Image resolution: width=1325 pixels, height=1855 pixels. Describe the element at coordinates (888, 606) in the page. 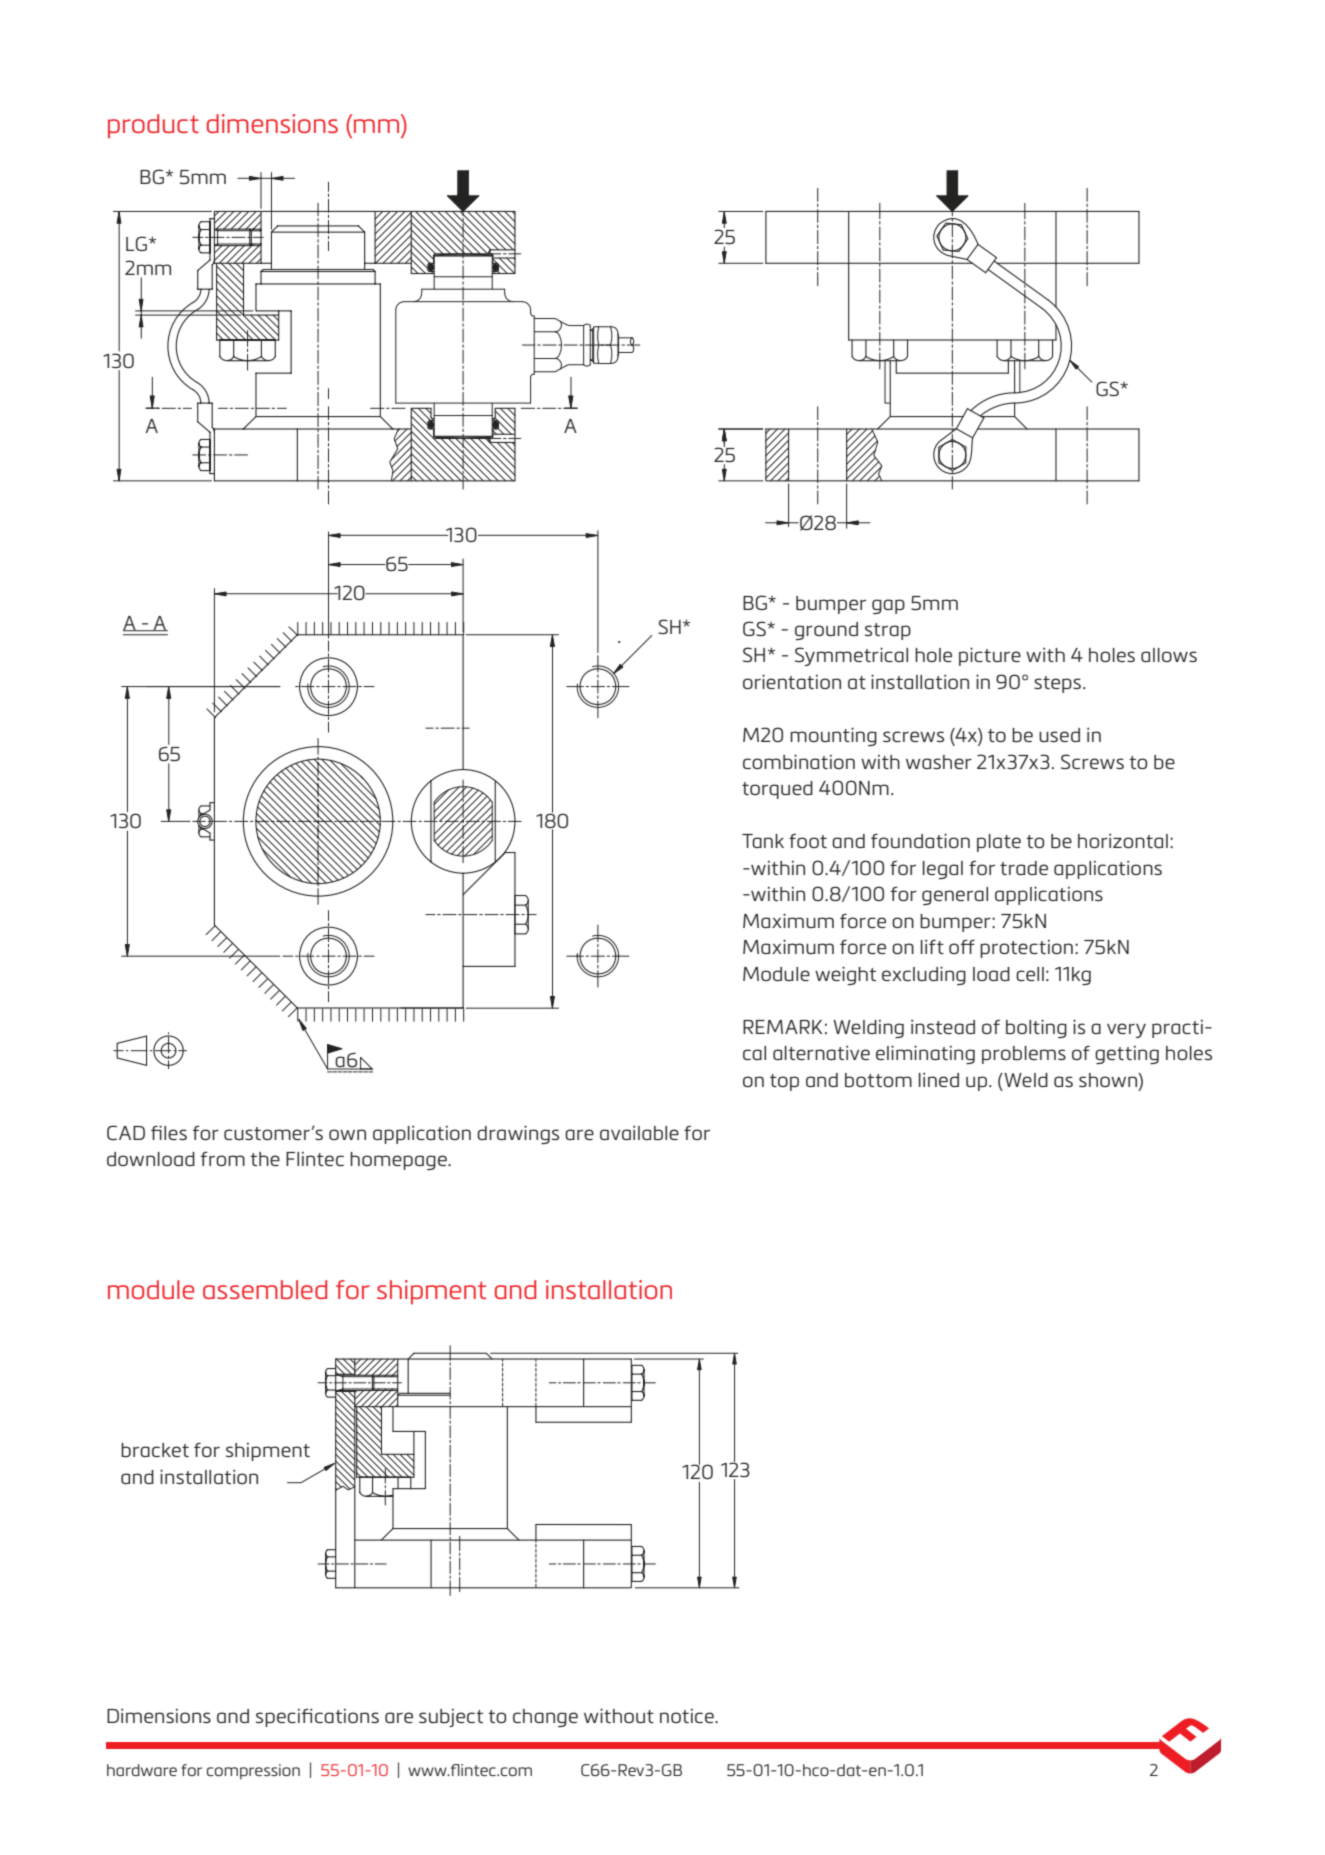

I see `gap` at that location.
